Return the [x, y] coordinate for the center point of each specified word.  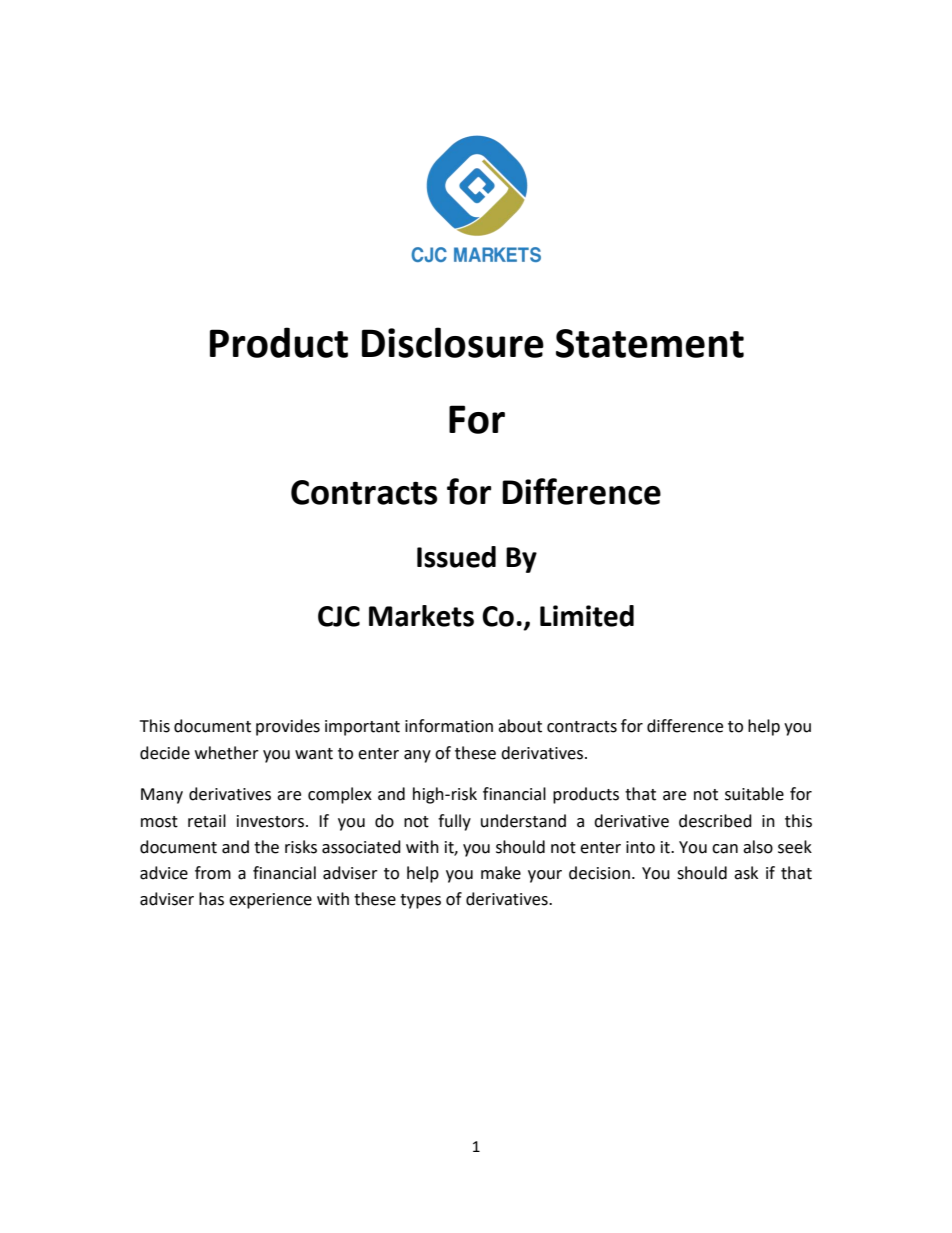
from [213, 873]
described [715, 821]
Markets [421, 616]
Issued [456, 557]
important [362, 728]
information [449, 726]
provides [288, 727]
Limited [587, 616]
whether [227, 753]
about [520, 726]
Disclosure [453, 342]
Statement [650, 343]
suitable [754, 794]
